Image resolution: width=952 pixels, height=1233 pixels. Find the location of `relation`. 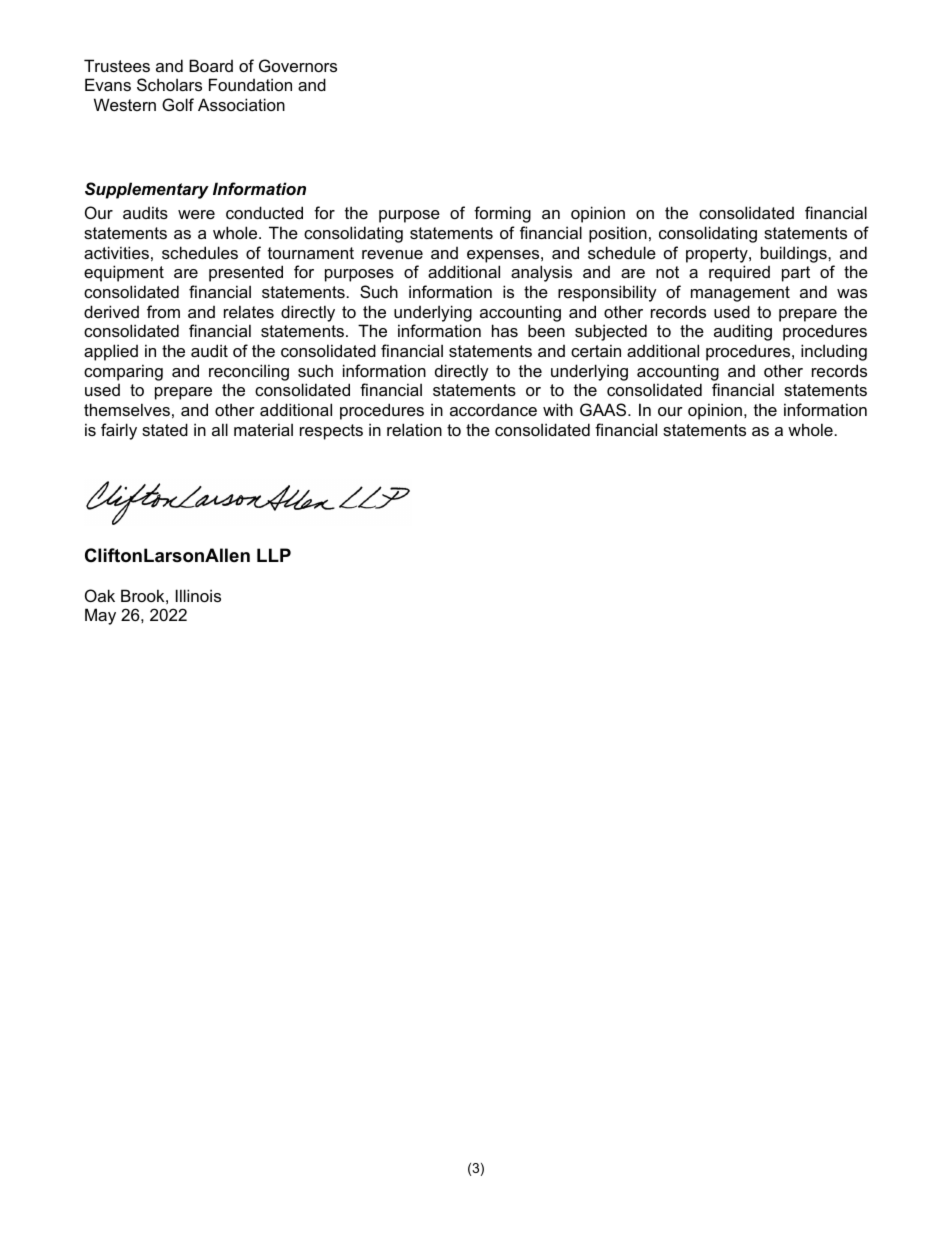

relation is located at coordinates (414, 429).
